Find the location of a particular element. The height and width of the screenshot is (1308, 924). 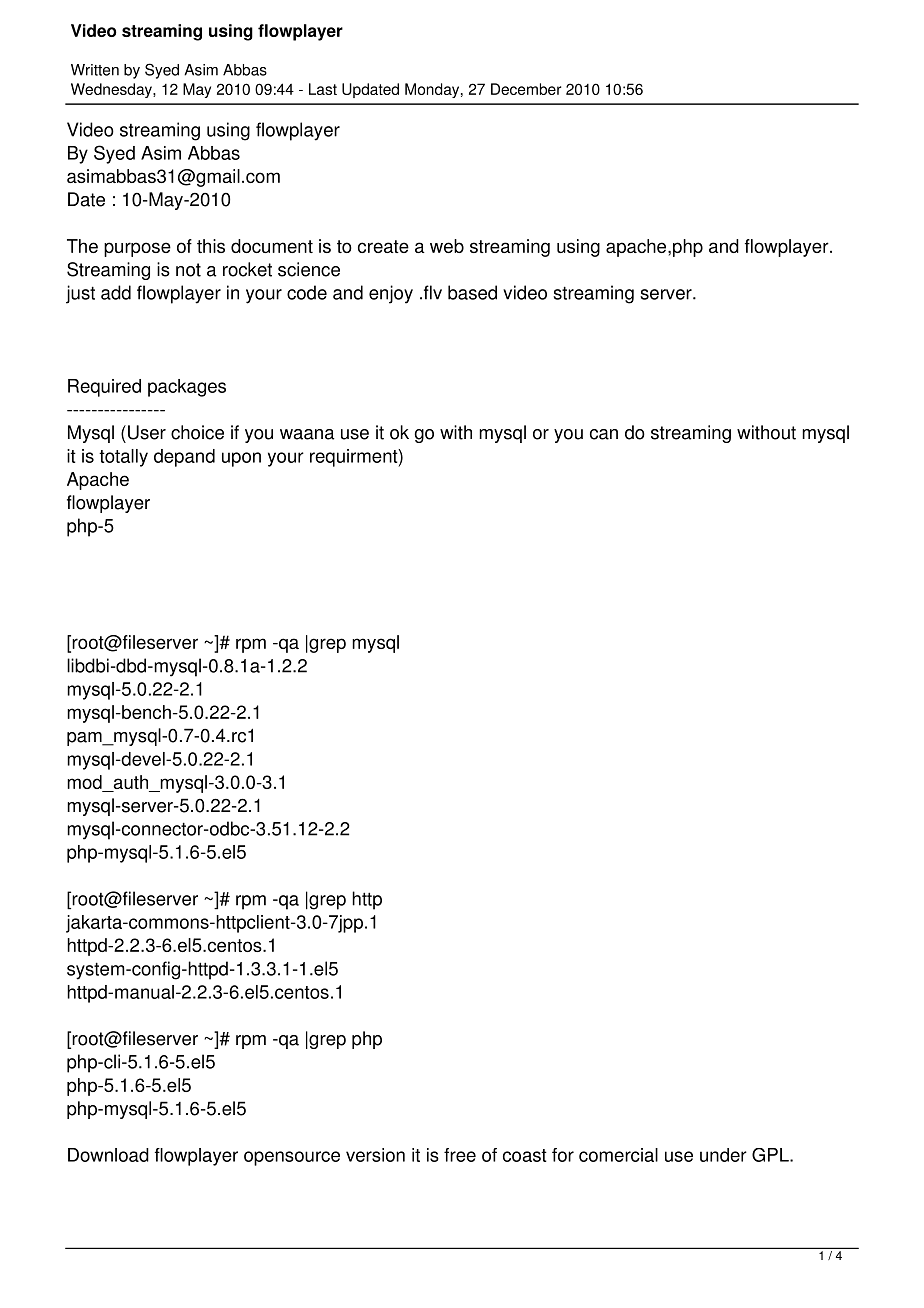

packages is located at coordinates (187, 388).
